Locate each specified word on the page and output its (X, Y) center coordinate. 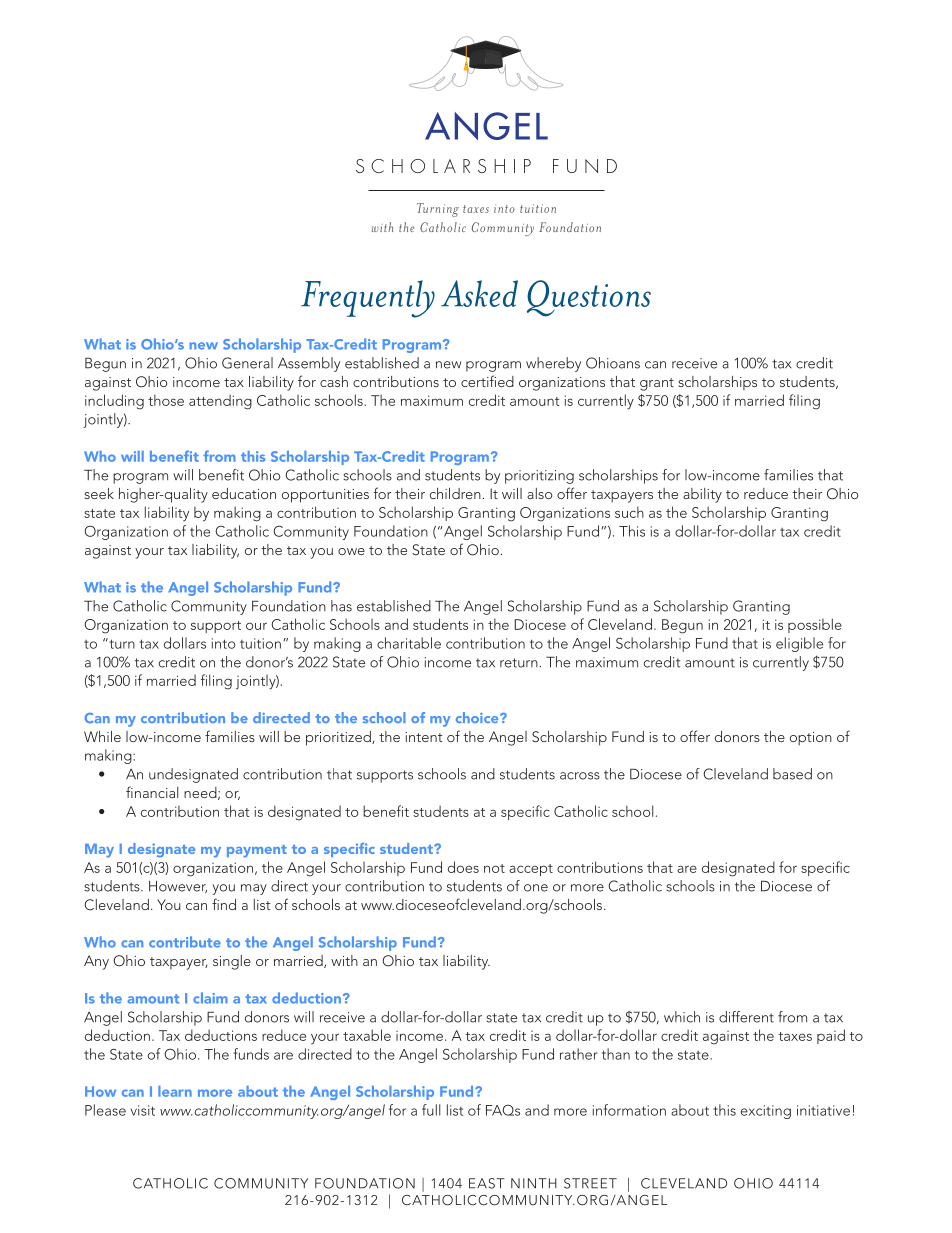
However (178, 887)
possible (815, 625)
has (341, 606)
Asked (479, 293)
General (247, 363)
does (463, 867)
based (792, 774)
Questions (589, 298)
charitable (409, 643)
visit (143, 1110)
